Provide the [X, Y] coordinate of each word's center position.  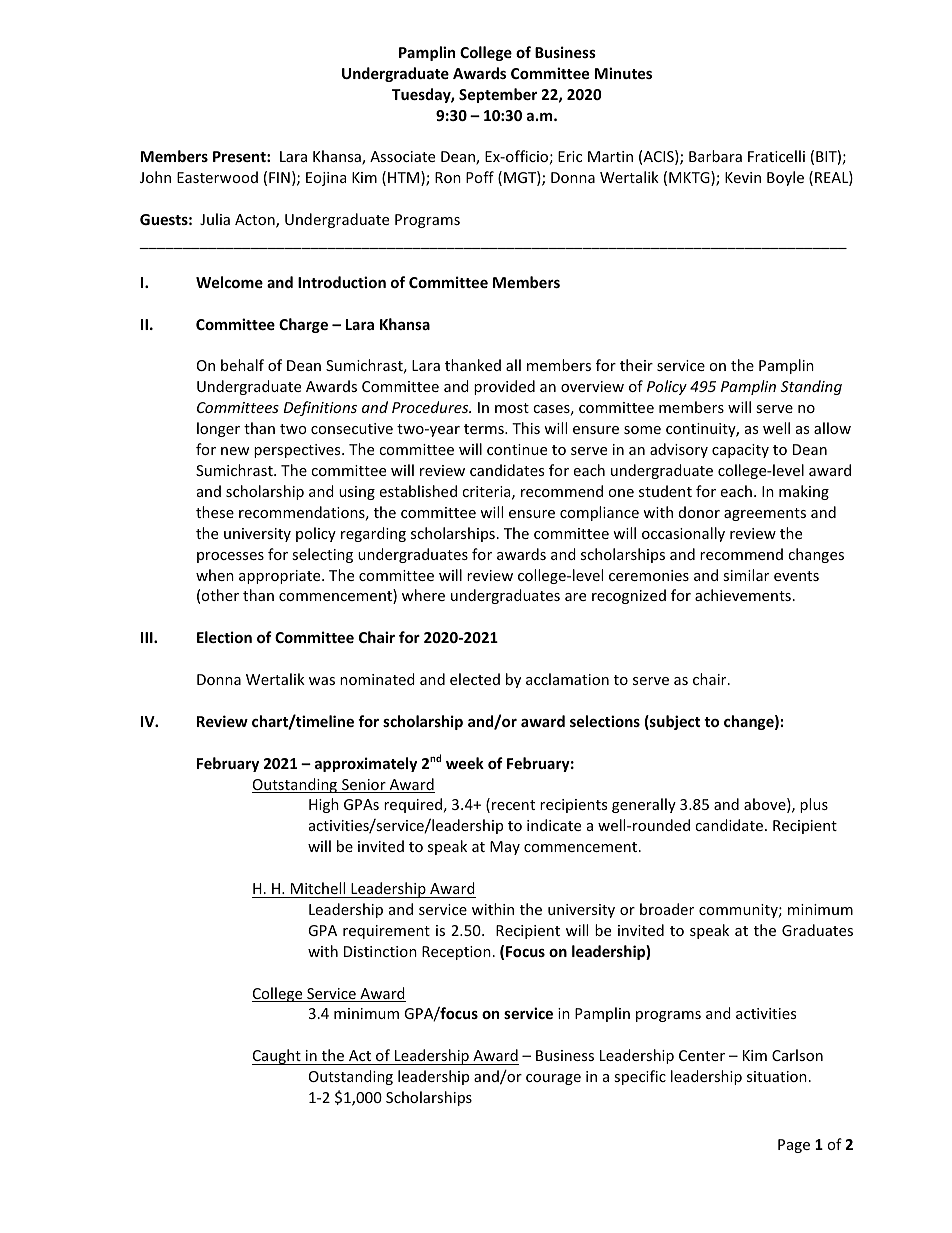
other [220, 595]
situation [777, 1076]
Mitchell [318, 888]
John [155, 177]
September [498, 95]
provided [504, 387]
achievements [743, 595]
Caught [277, 1057]
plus [814, 805]
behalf [242, 365]
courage [553, 1079]
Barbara [715, 156]
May [505, 848]
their [636, 365]
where [423, 595]
